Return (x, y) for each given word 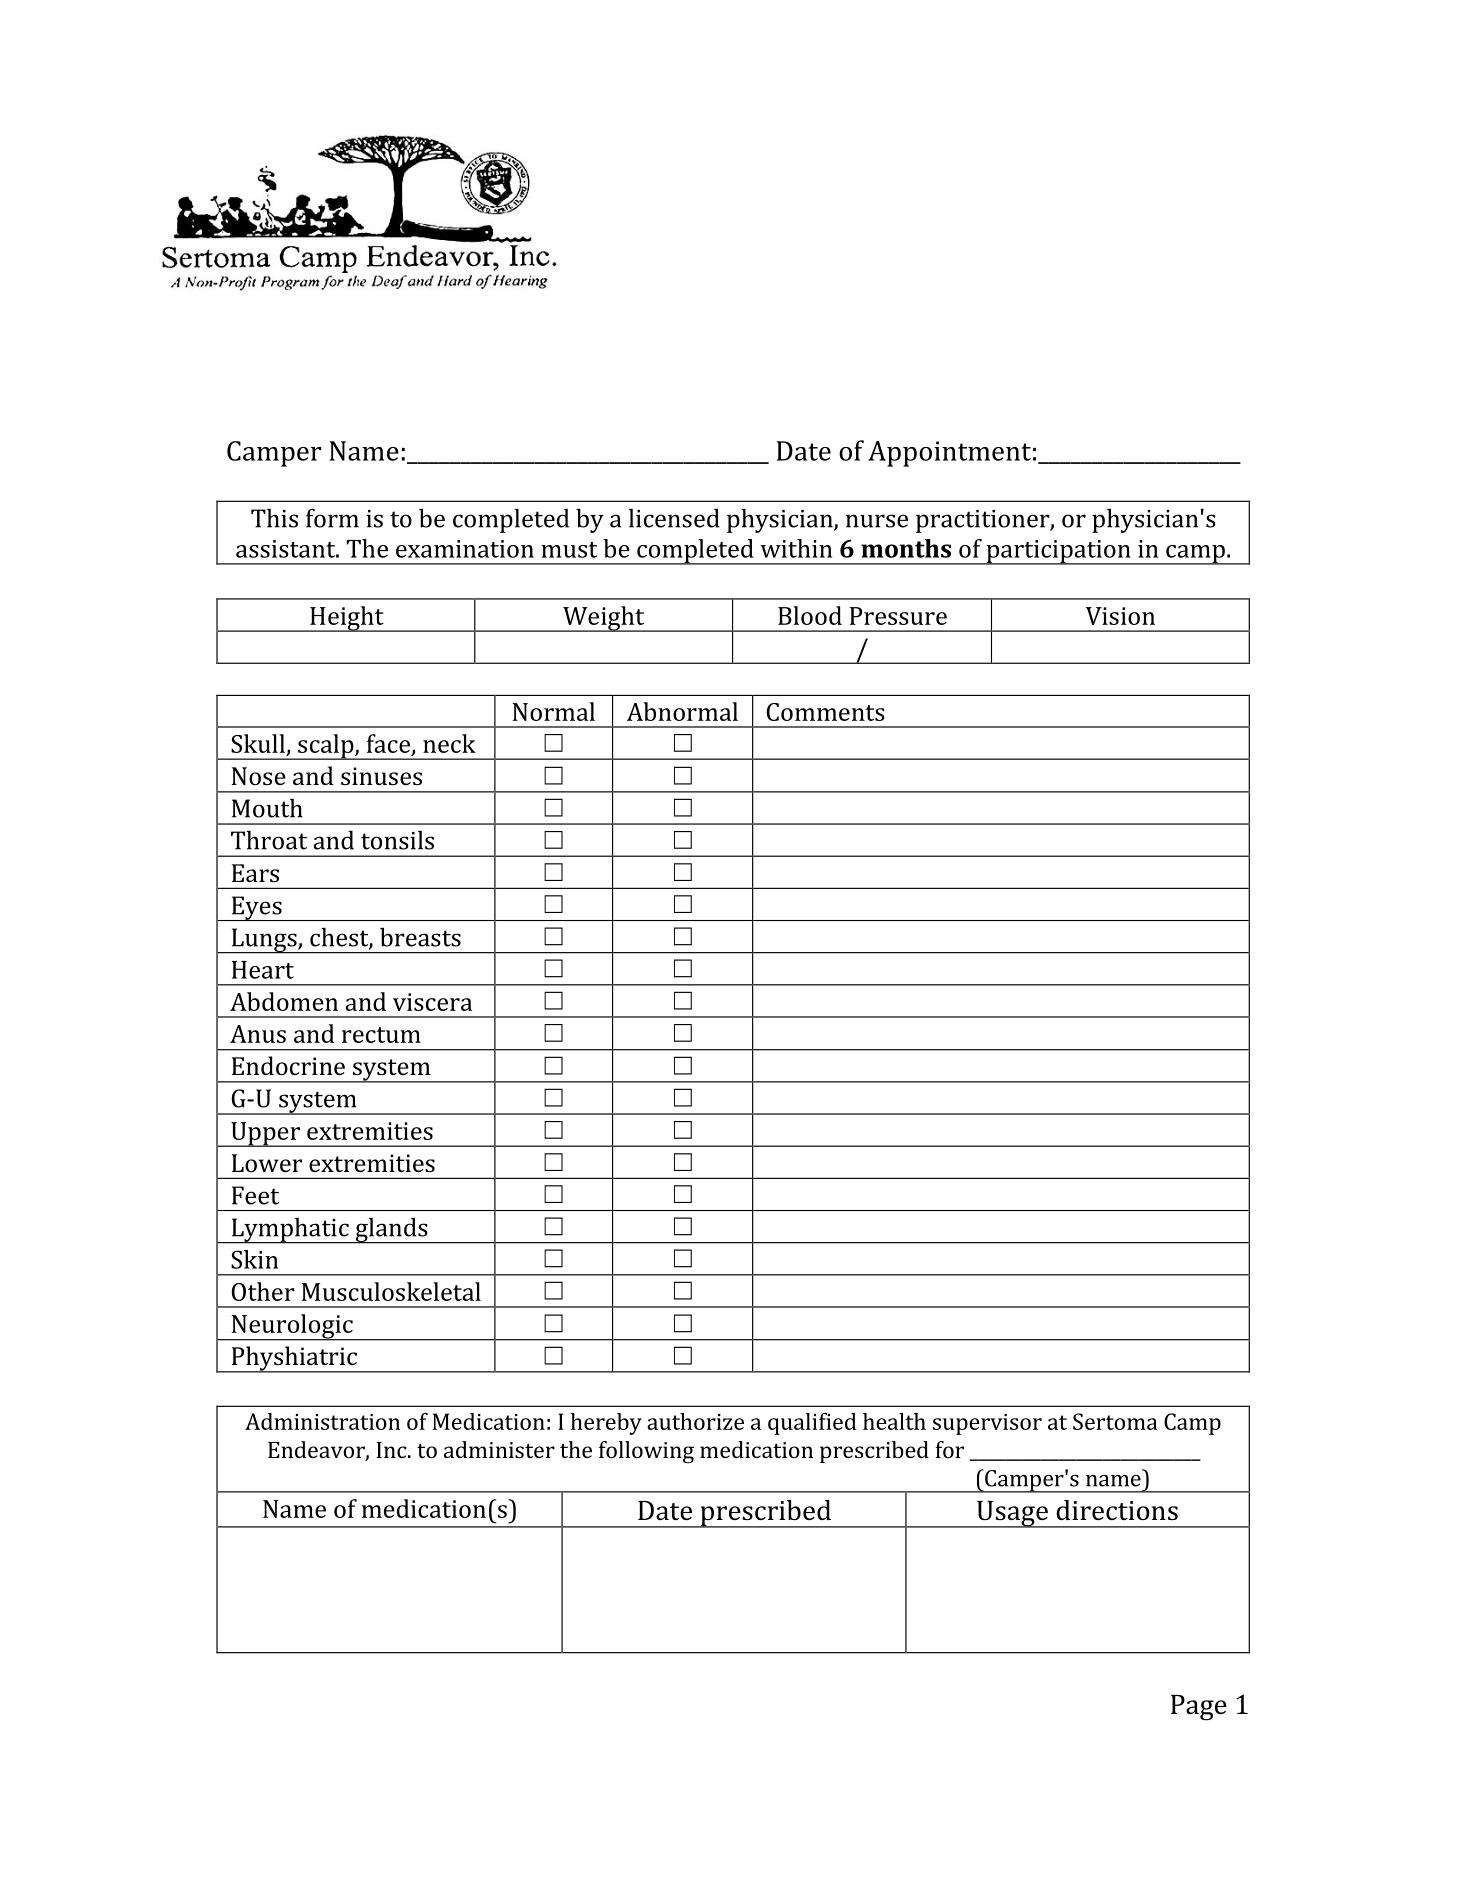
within (796, 548)
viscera (432, 1002)
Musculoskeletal (391, 1291)
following (646, 1452)
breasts (420, 937)
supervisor (987, 1424)
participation (1058, 552)
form (332, 518)
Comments (825, 712)
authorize (695, 1421)
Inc (392, 1450)
